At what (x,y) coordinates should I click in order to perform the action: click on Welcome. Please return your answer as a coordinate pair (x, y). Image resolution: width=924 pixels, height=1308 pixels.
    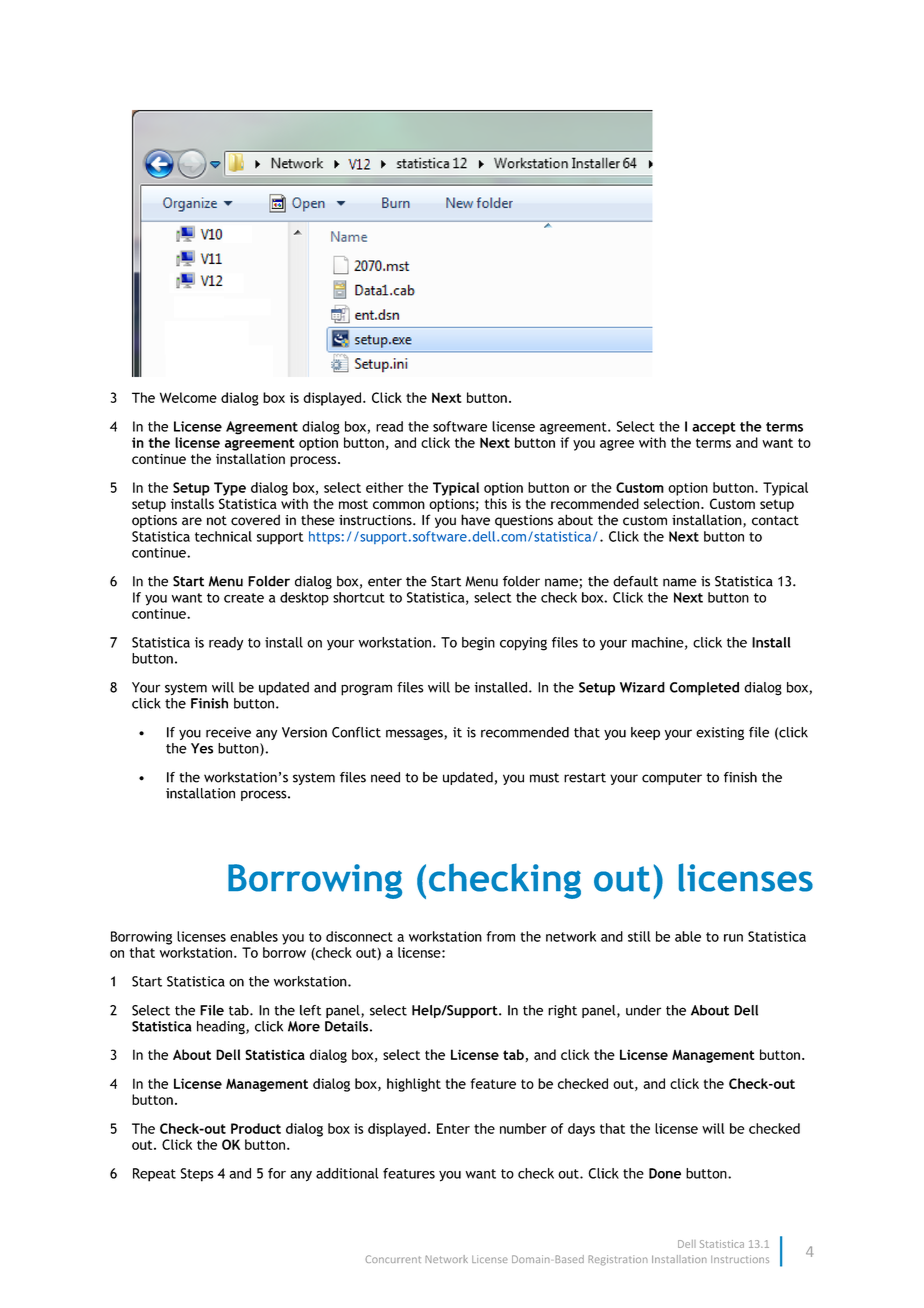
    Looking at the image, I should click on (188, 397).
